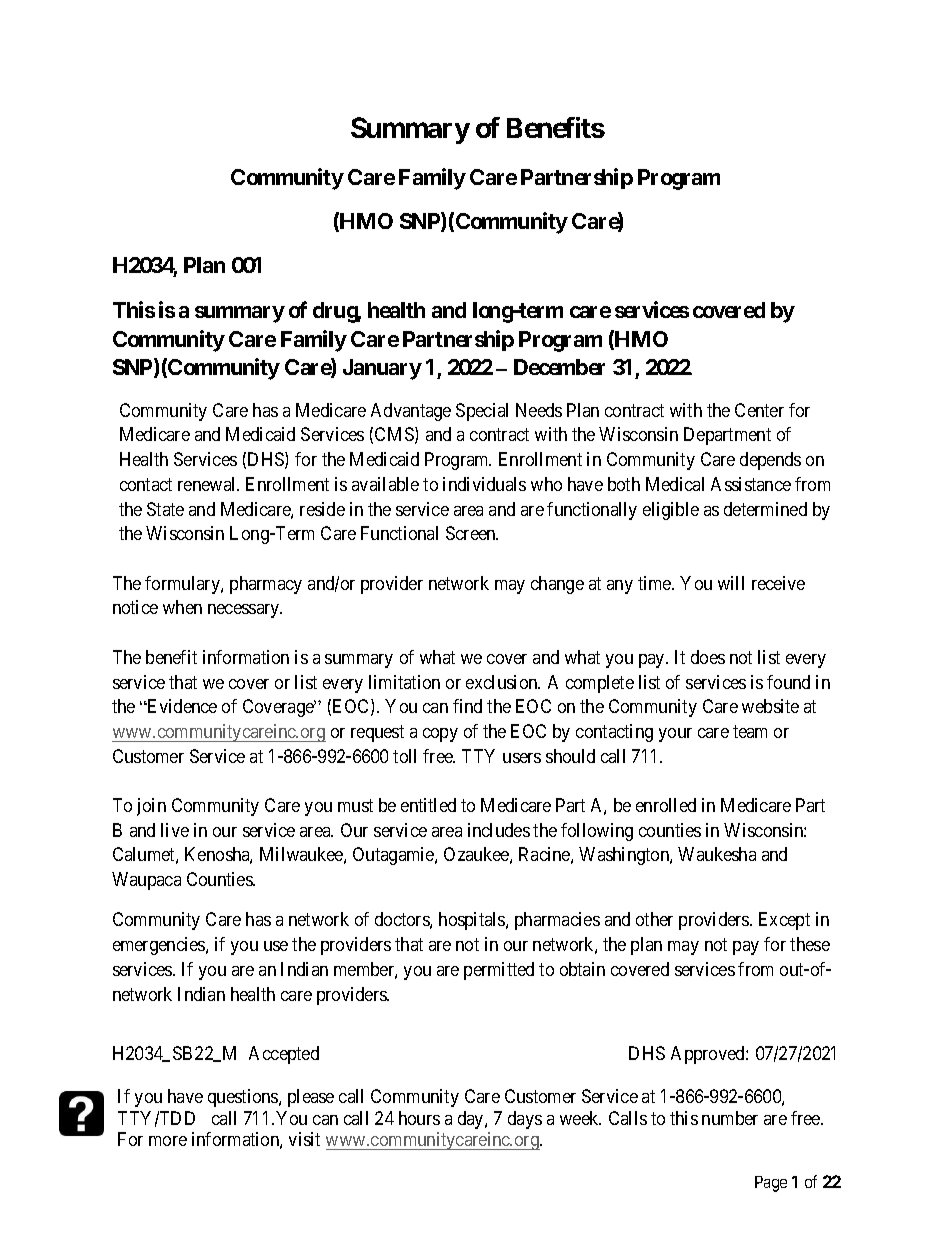  I want to click on permitted, so click(499, 971).
